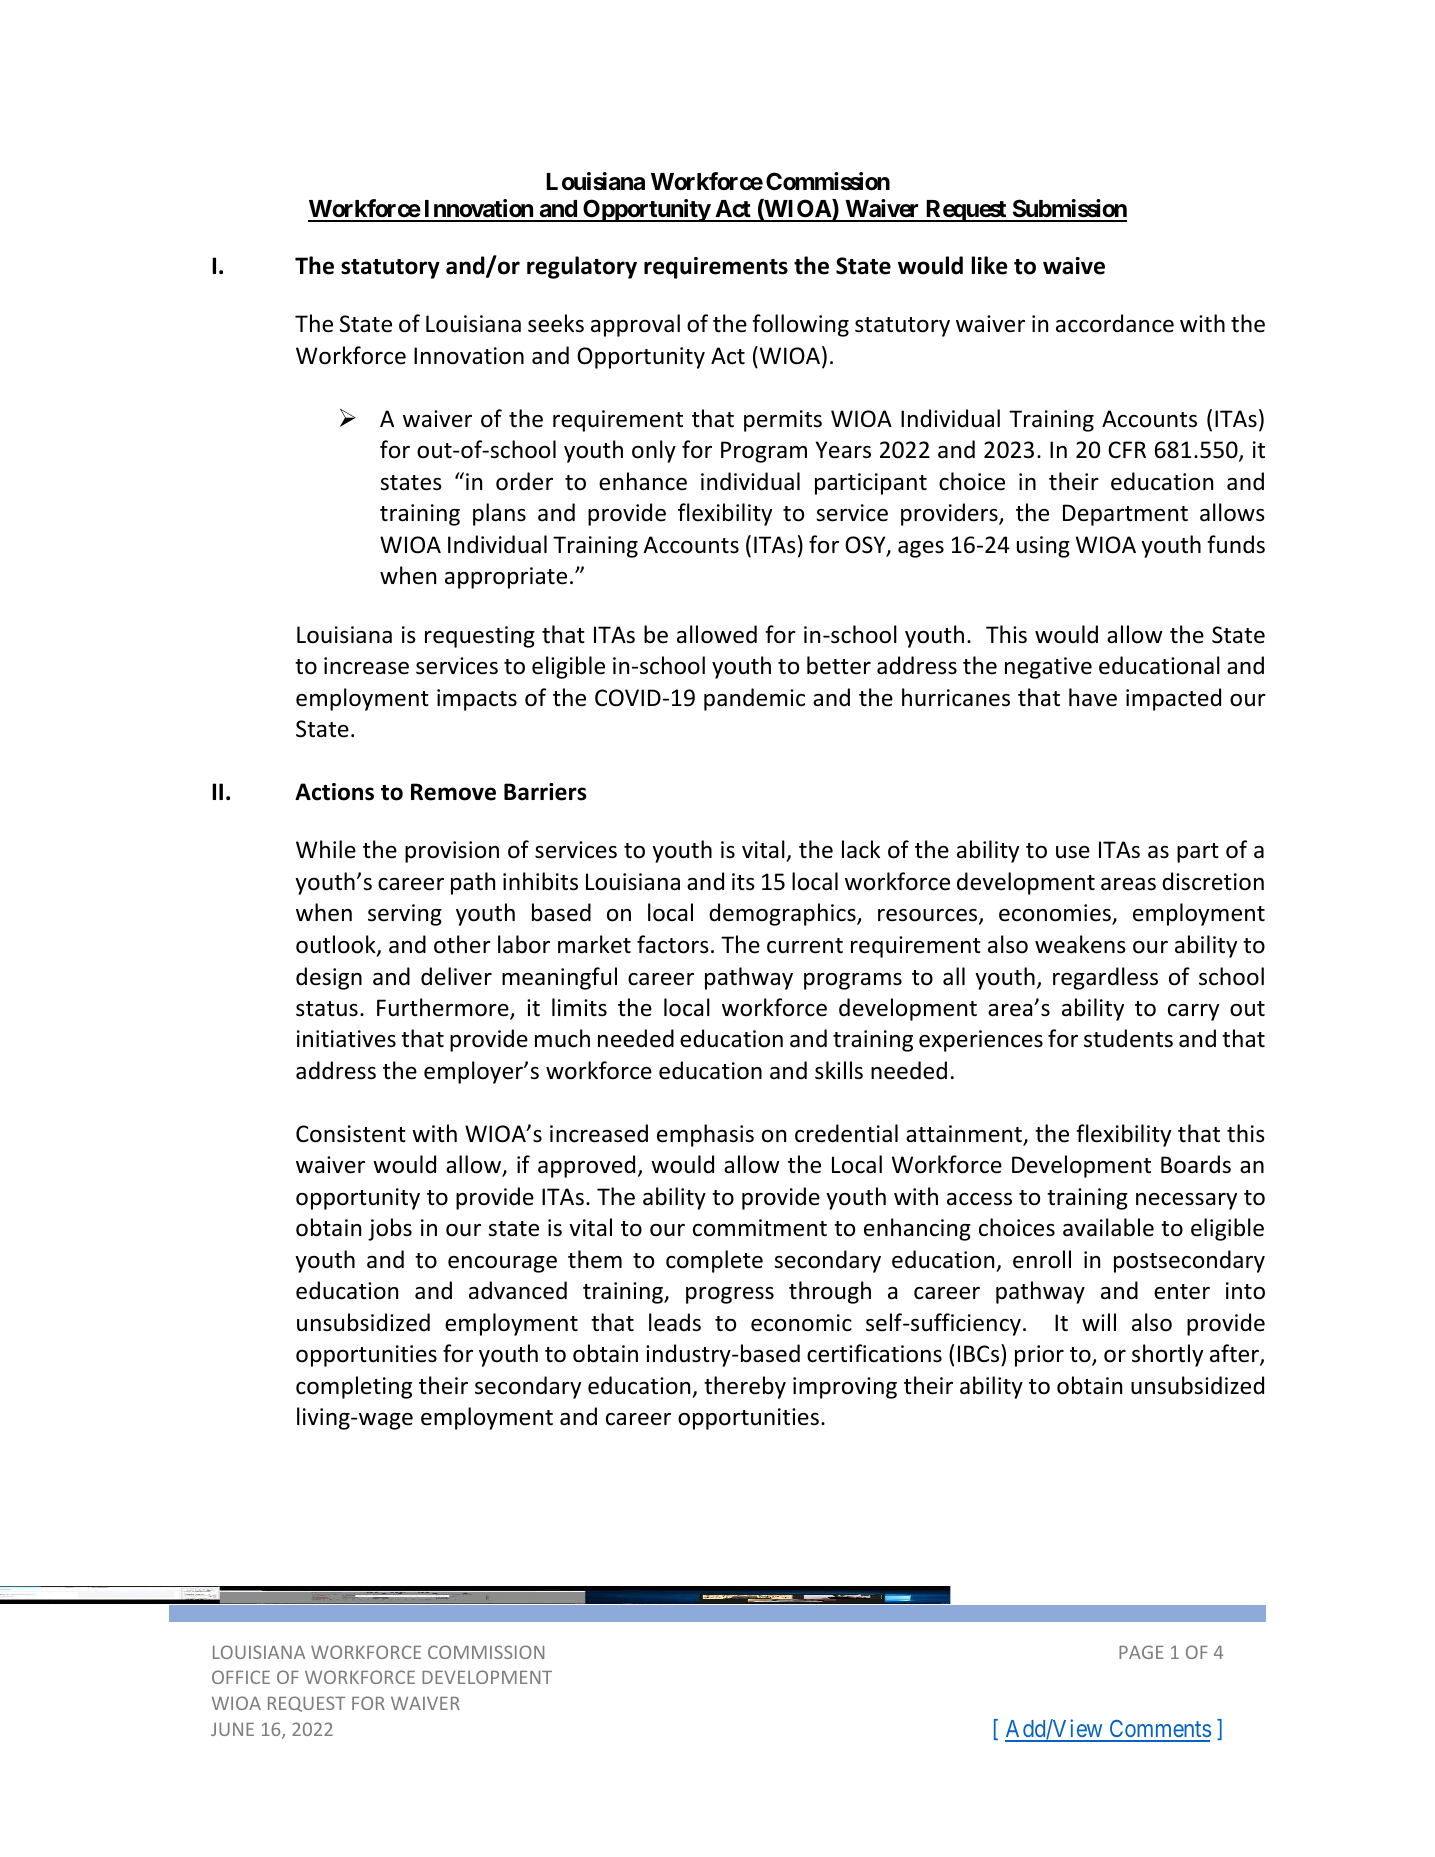 This page has height=1857, width=1435. Describe the element at coordinates (241, 1677) in the page. I see `OFFICE` at that location.
